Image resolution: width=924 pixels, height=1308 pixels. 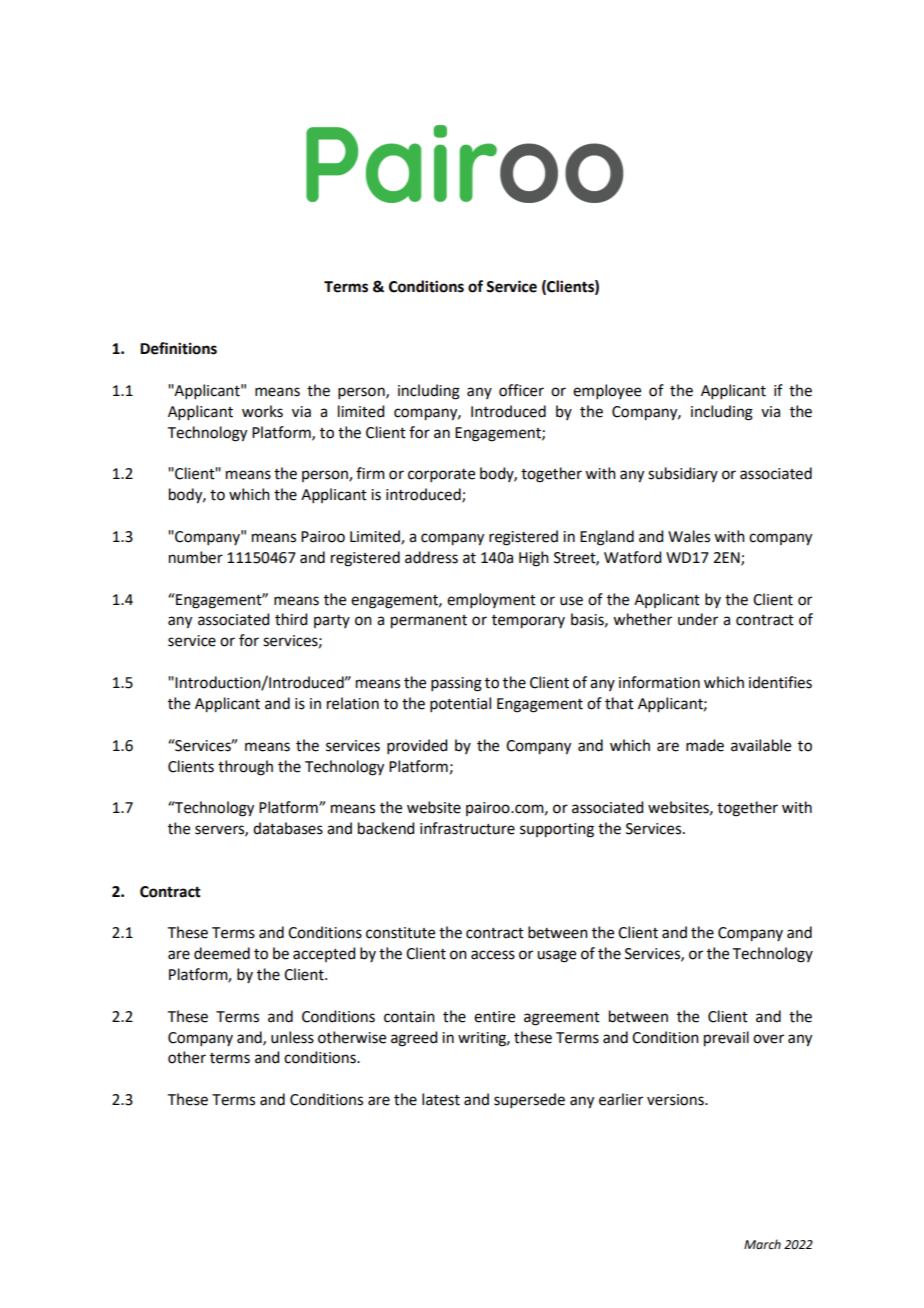 What do you see at coordinates (292, 1037) in the page?
I see `unless` at bounding box center [292, 1037].
